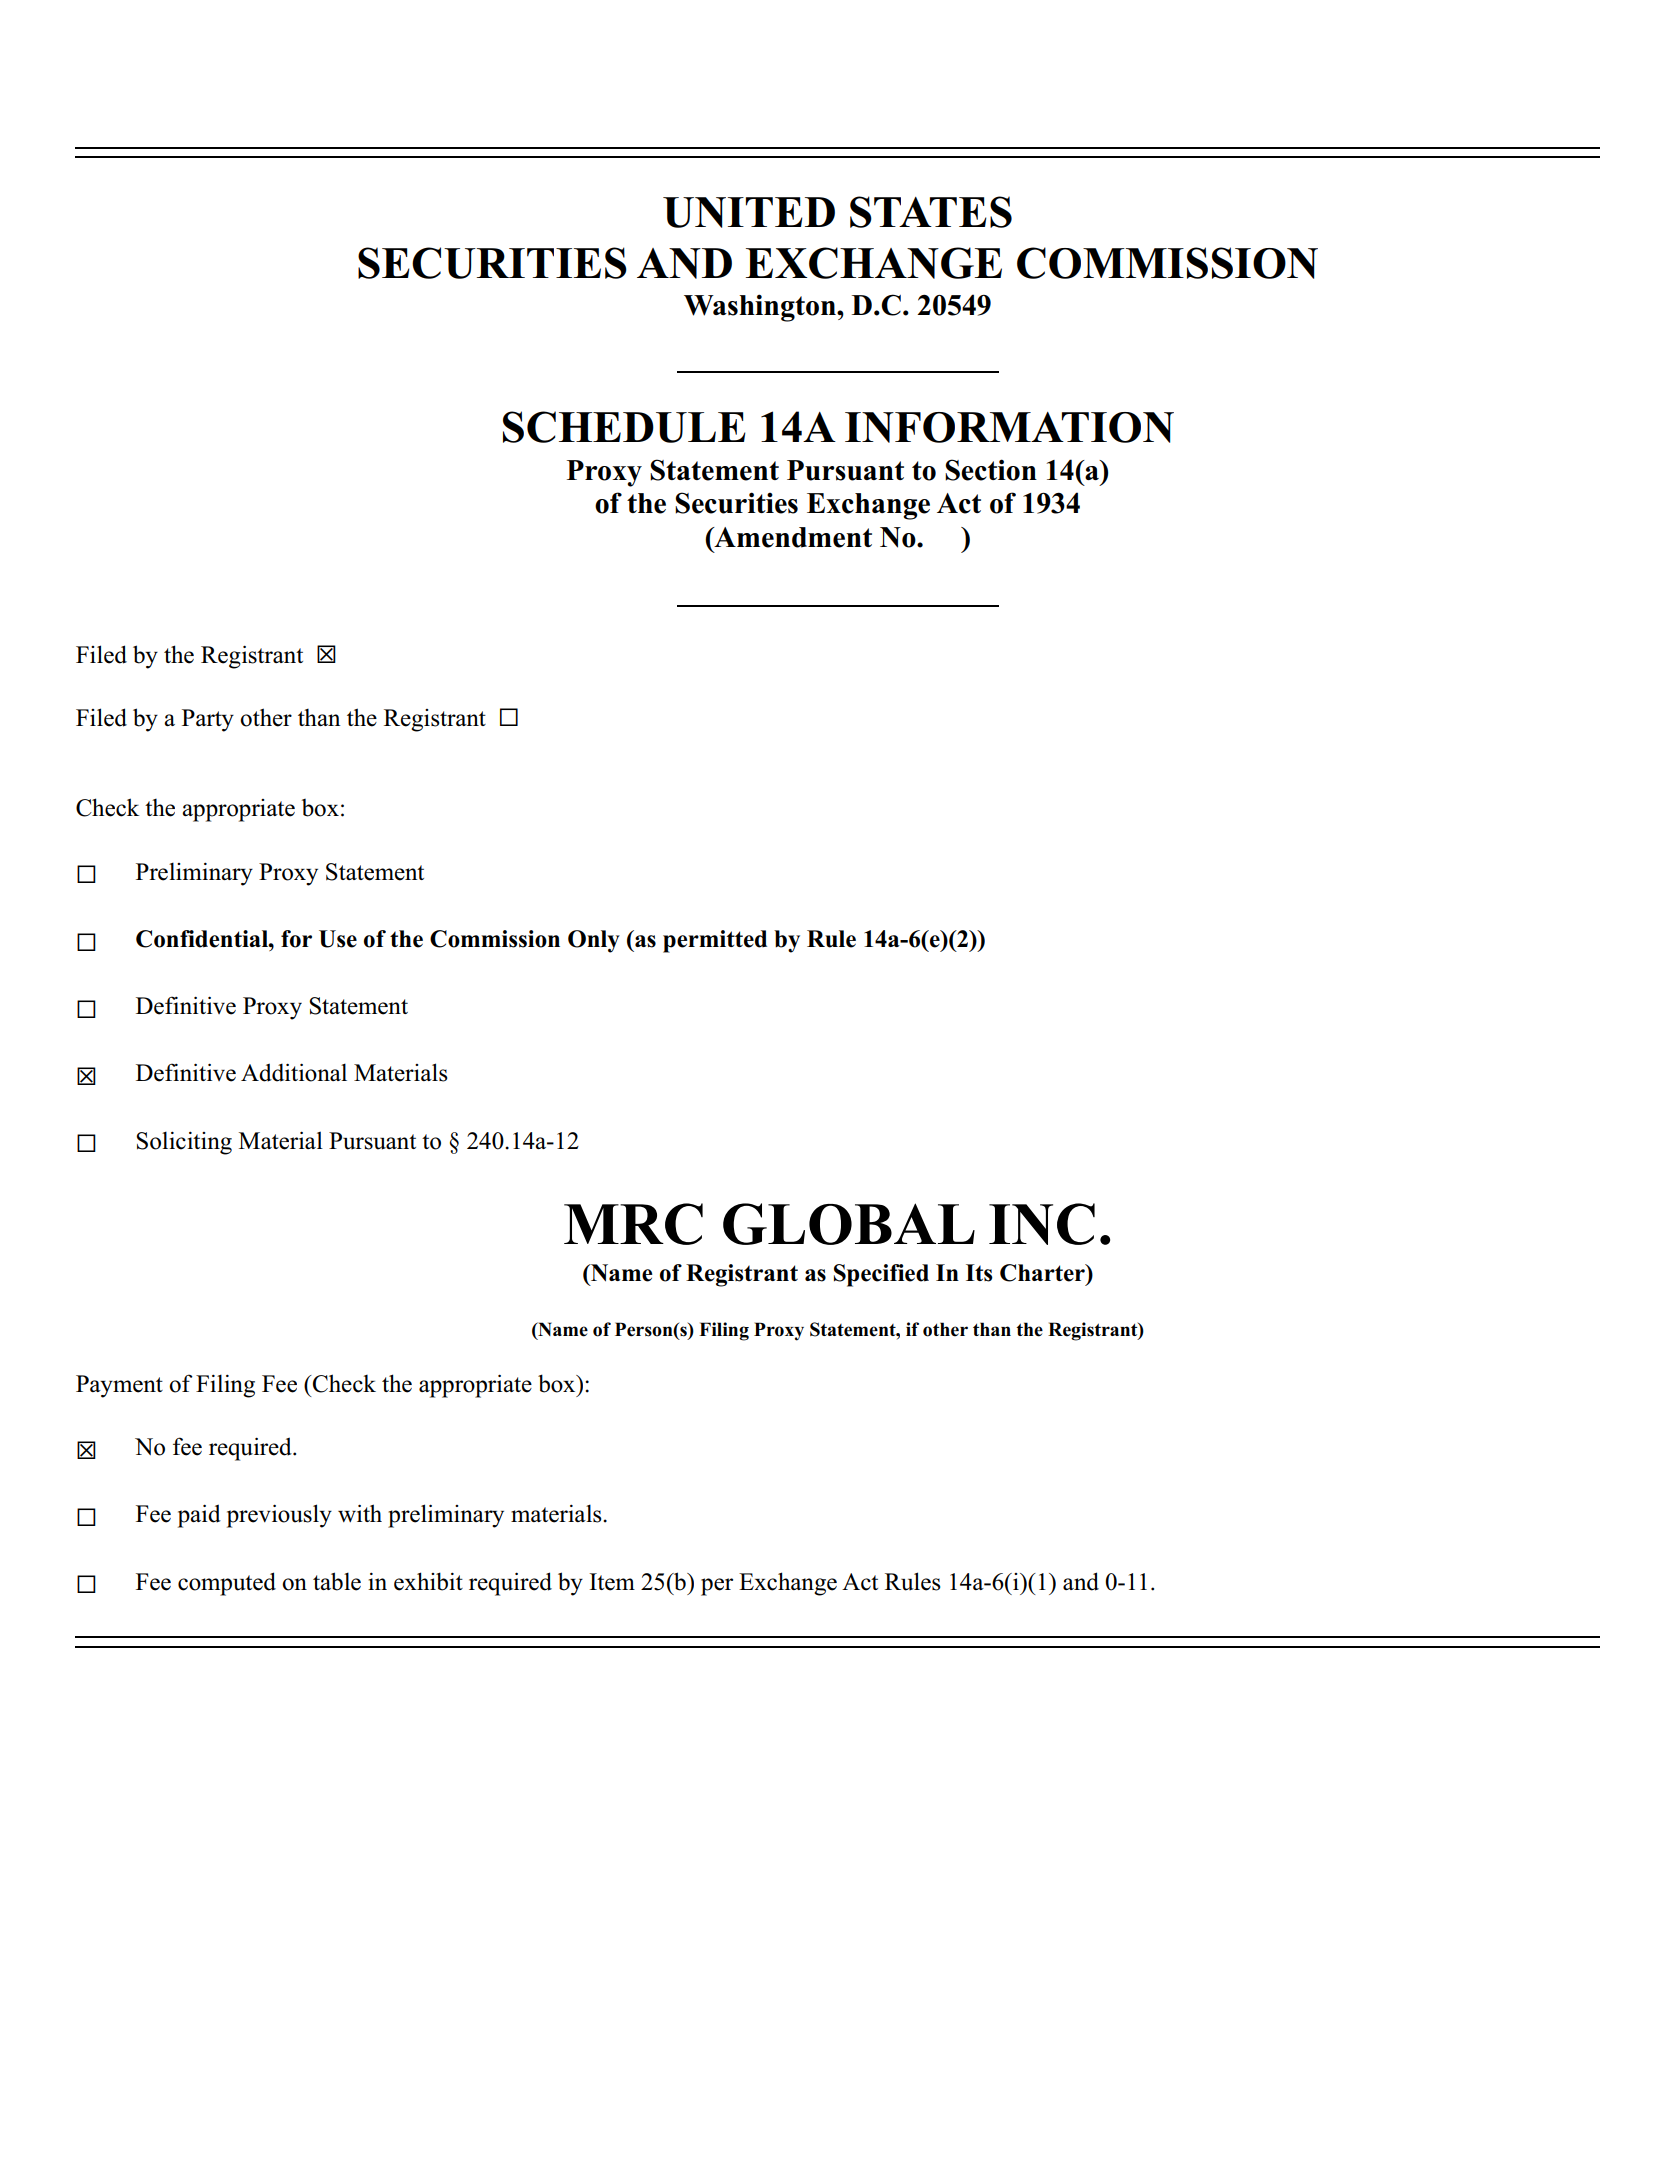 Image resolution: width=1674 pixels, height=2167 pixels. Describe the element at coordinates (991, 470) in the page. I see `Section` at that location.
